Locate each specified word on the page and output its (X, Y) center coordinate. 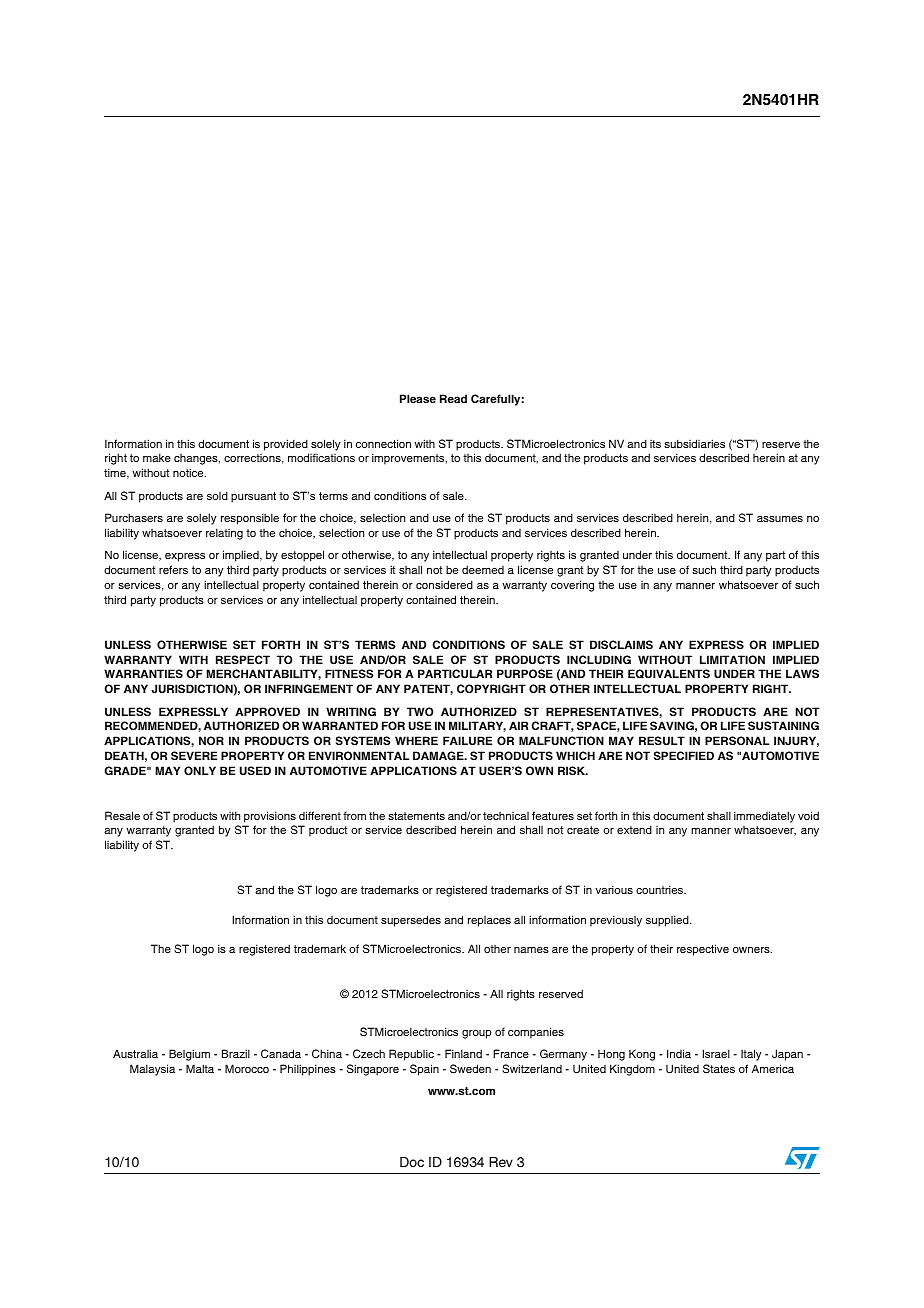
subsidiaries (694, 443)
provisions (270, 817)
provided (286, 445)
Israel (716, 1053)
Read (453, 398)
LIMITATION (732, 659)
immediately (764, 817)
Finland (463, 1053)
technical (506, 816)
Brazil (236, 1053)
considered (444, 584)
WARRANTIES (143, 673)
